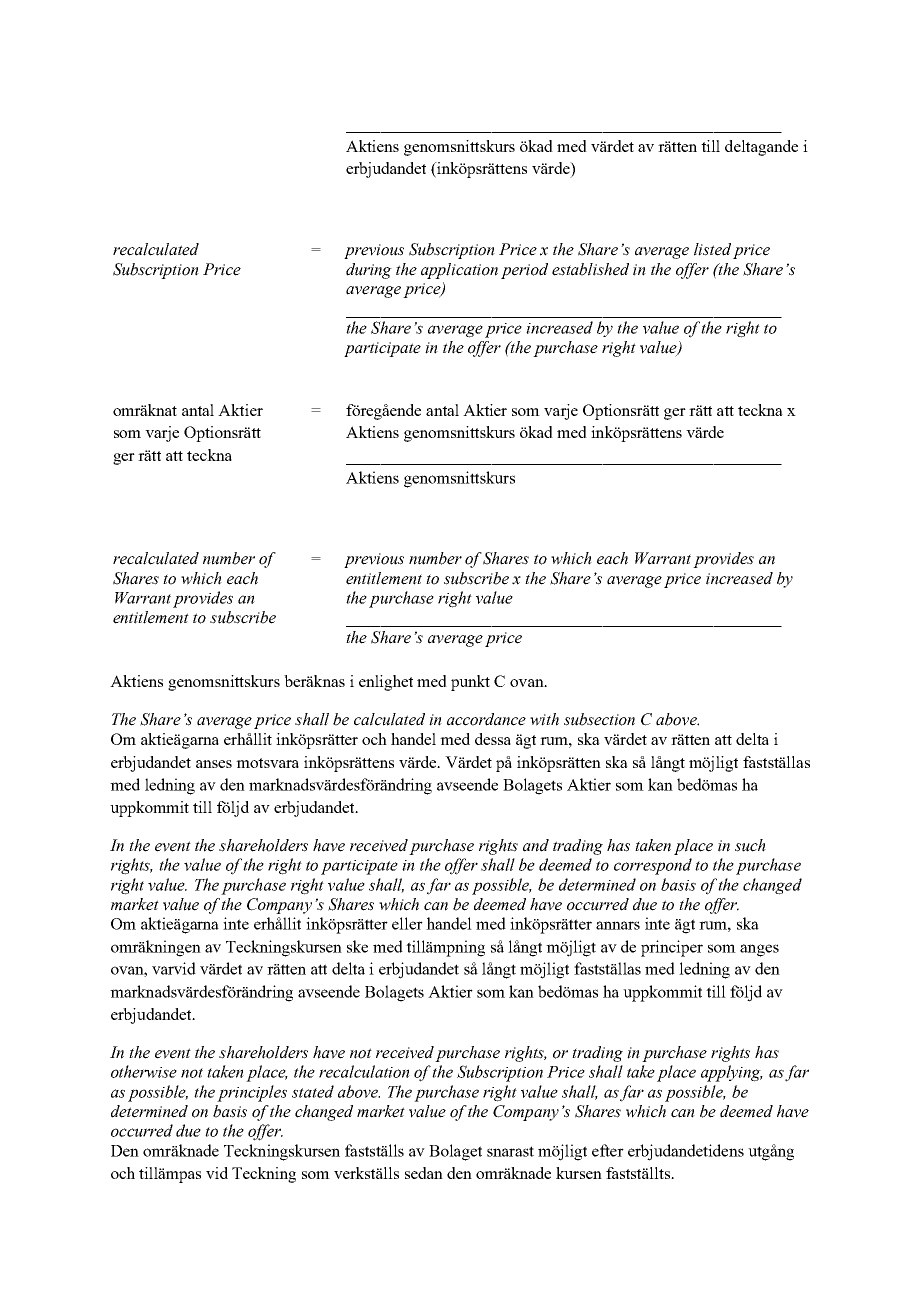 The height and width of the document is (1308, 924). I want to click on listed, so click(712, 249).
